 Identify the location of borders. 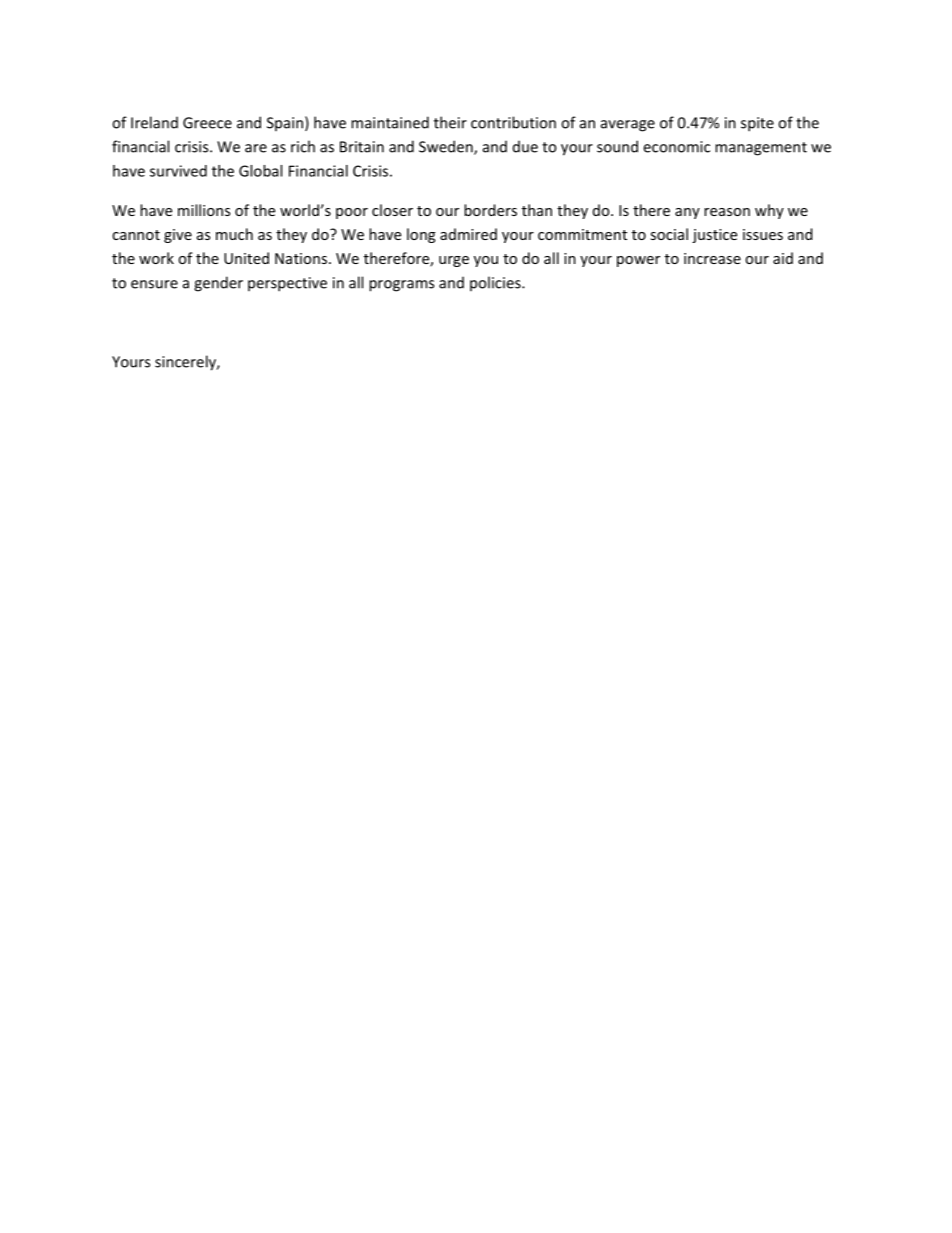
(490, 210).
